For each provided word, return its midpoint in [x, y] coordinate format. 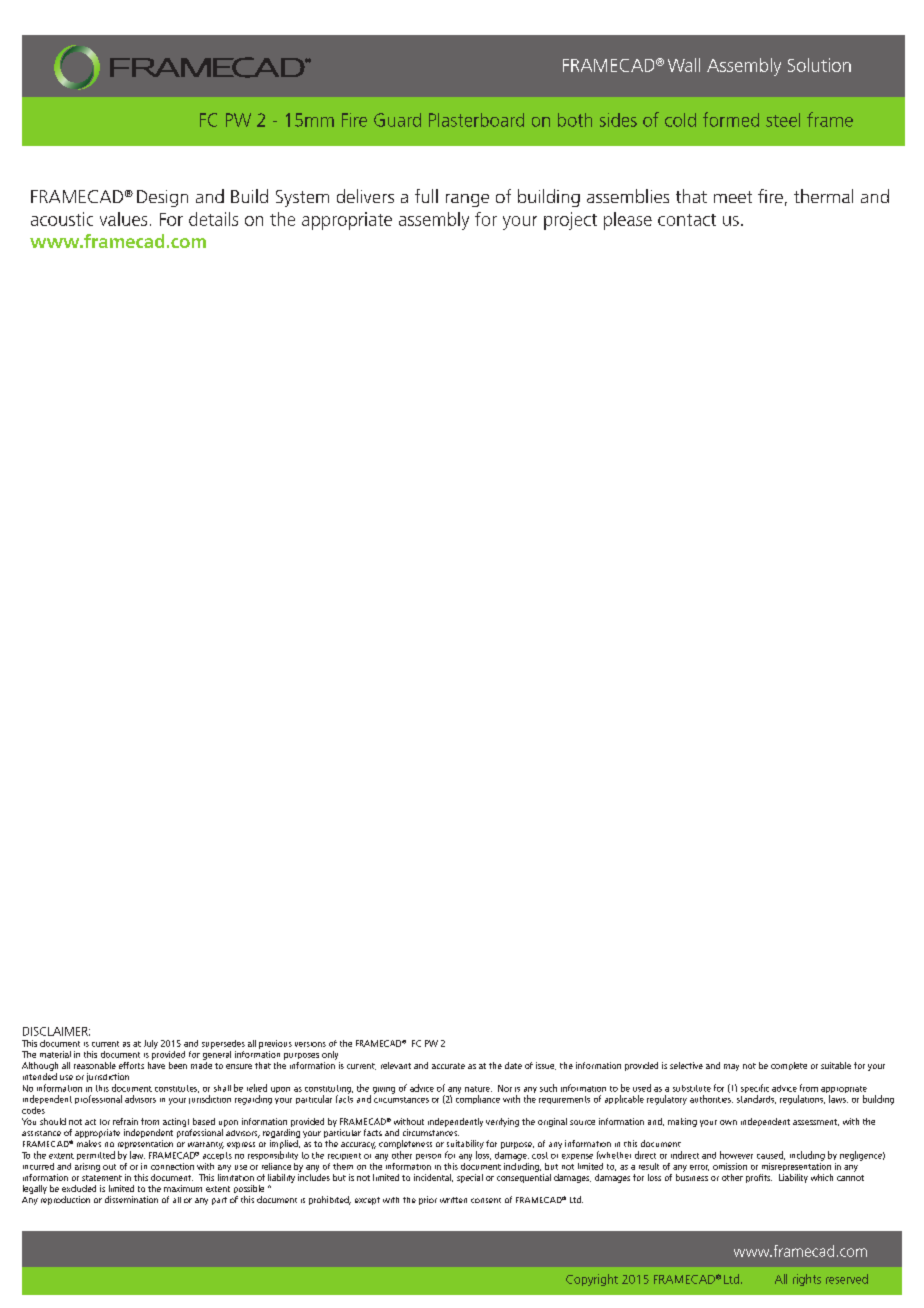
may [731, 1067]
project [570, 221]
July [151, 1044]
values [123, 219]
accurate [448, 1066]
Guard [397, 120]
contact [687, 220]
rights [807, 1280]
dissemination [131, 1199]
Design [162, 198]
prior [428, 1200]
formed [731, 119]
